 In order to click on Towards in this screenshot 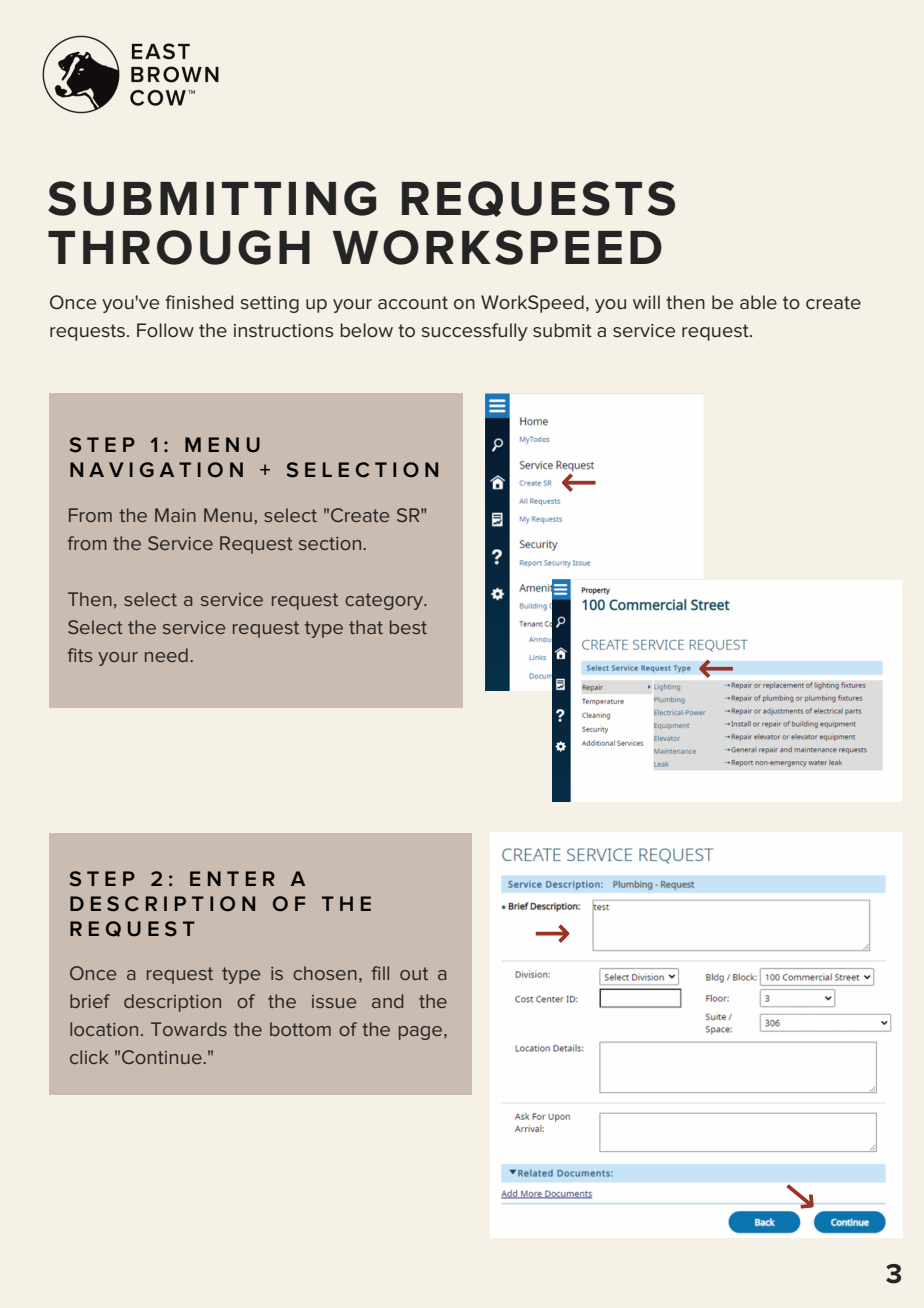, I will do `click(189, 1029)`.
